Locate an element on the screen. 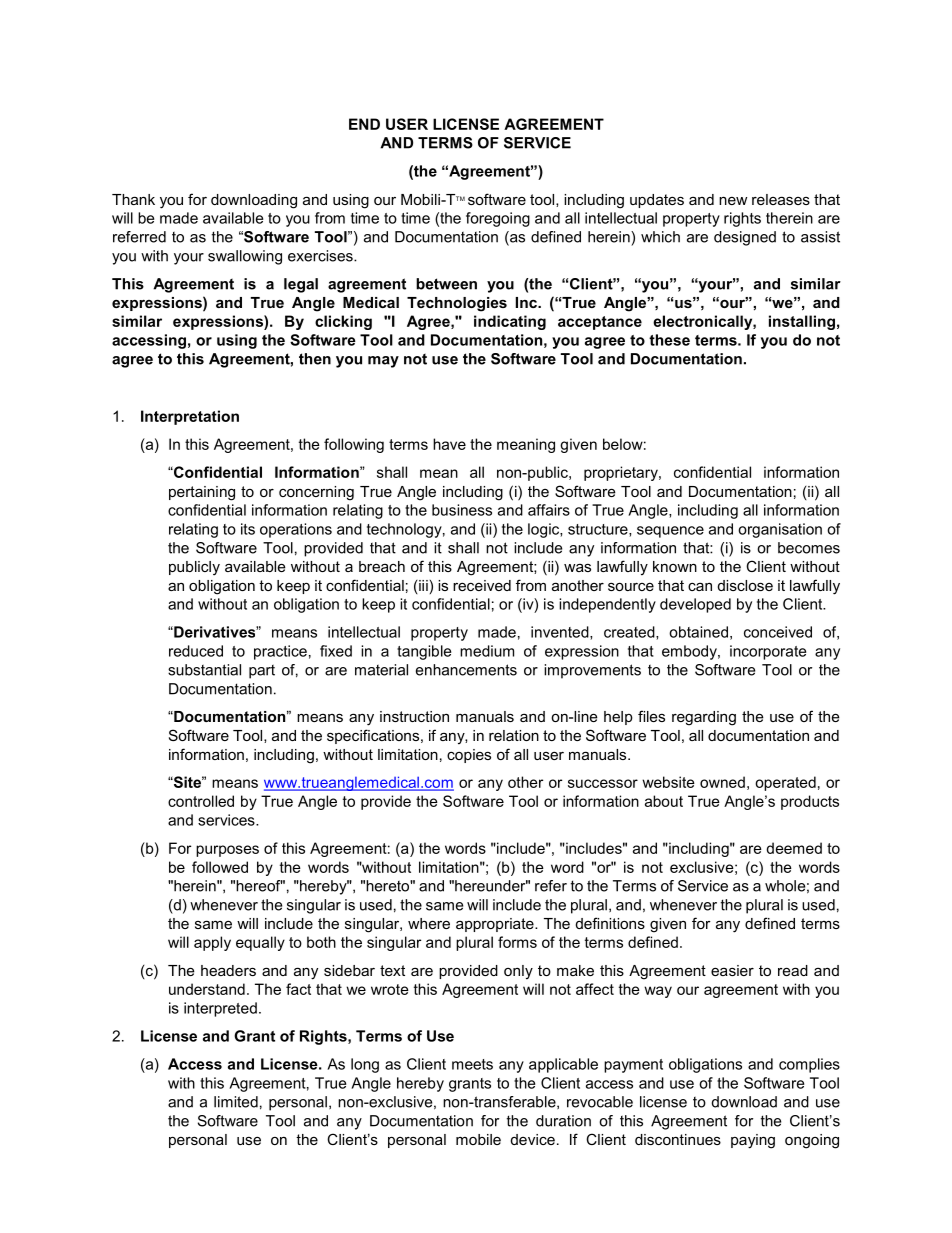  Interpretation is located at coordinates (190, 417).
